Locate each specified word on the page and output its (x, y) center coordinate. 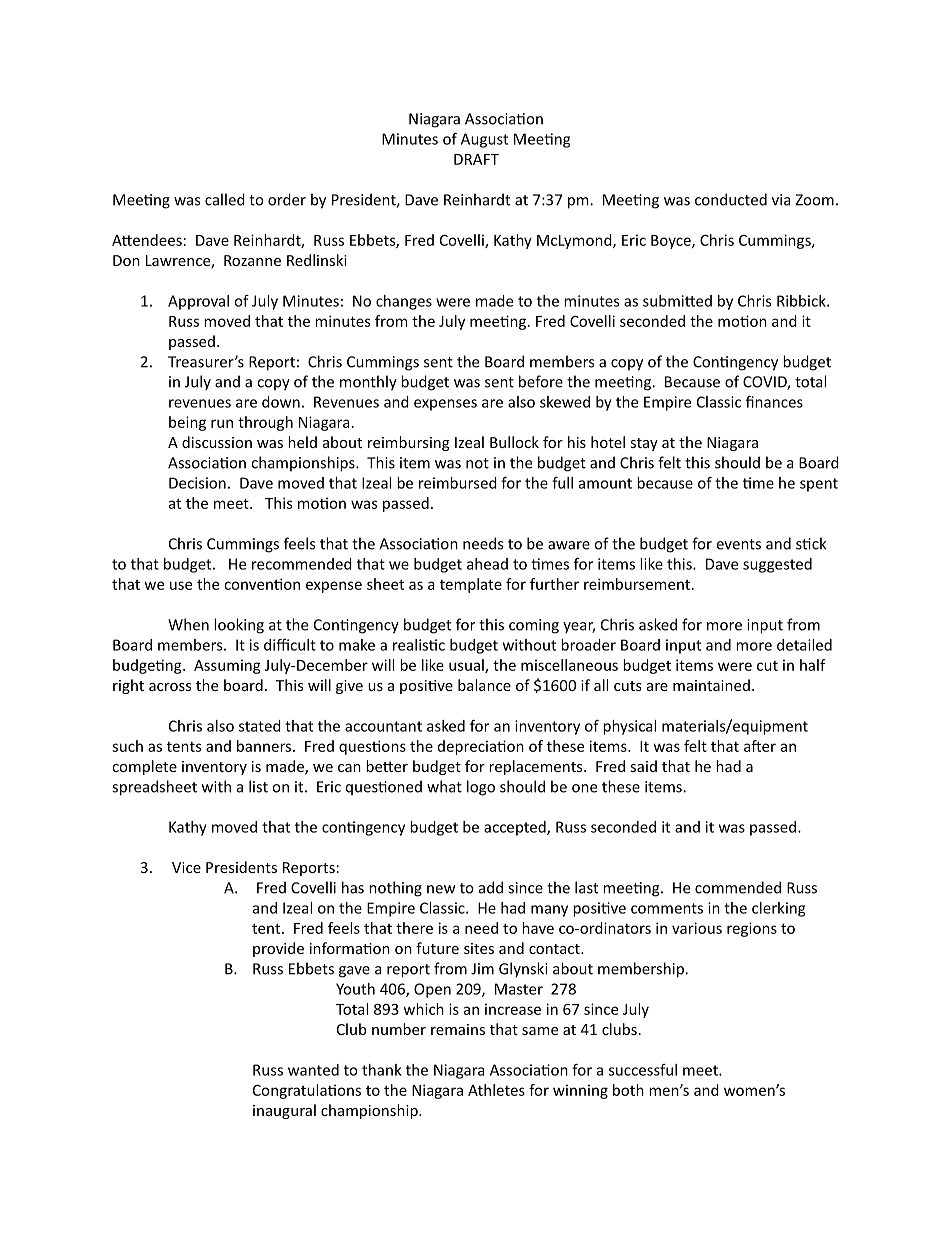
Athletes (496, 1090)
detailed (804, 645)
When (188, 624)
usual (467, 666)
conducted (731, 199)
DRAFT (476, 159)
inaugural (284, 1111)
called (225, 199)
